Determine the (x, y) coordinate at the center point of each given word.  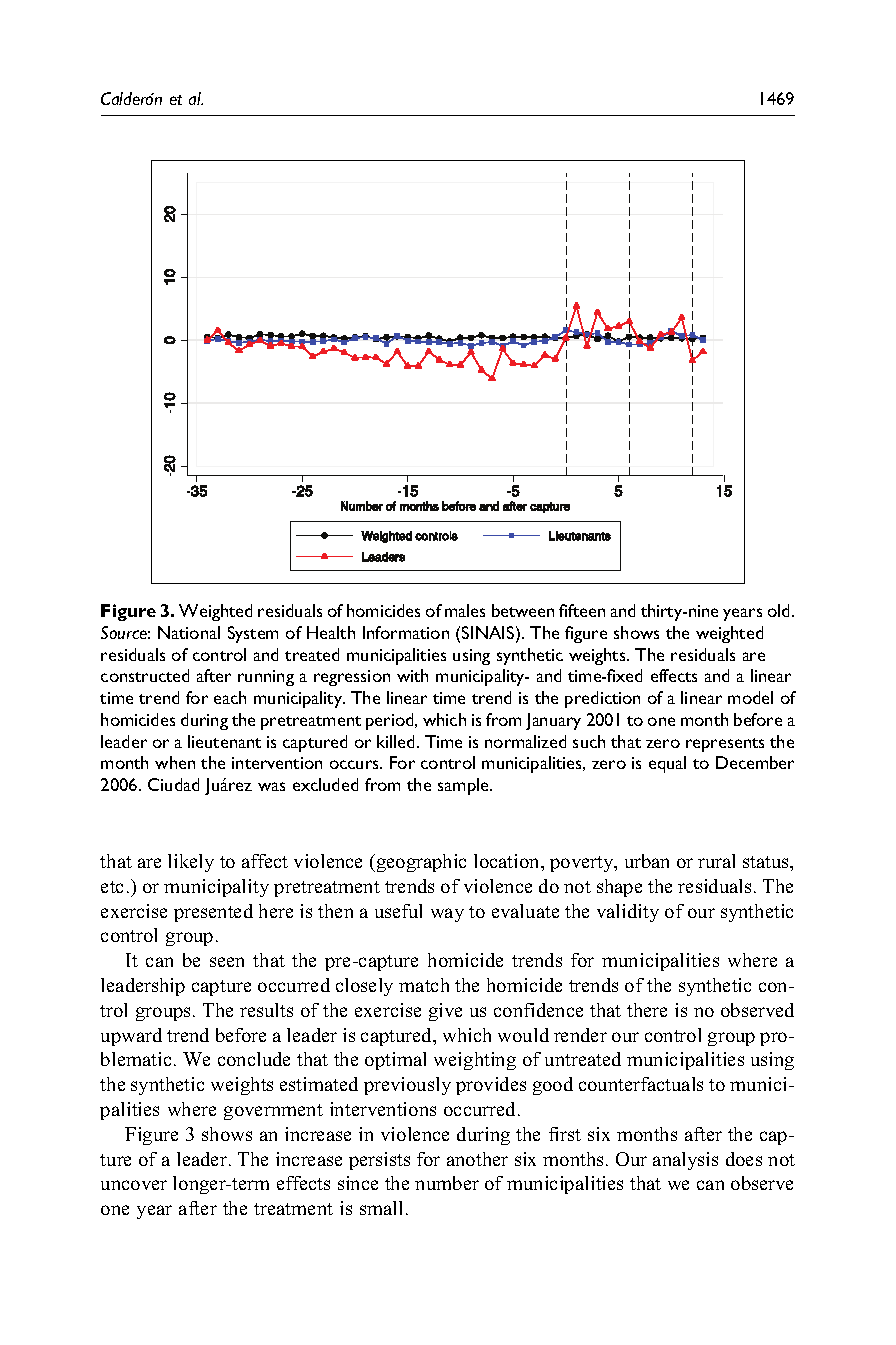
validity (628, 913)
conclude (254, 1059)
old (778, 610)
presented (213, 913)
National (189, 632)
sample (464, 786)
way (447, 915)
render (580, 1035)
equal (667, 764)
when (175, 762)
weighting (475, 1061)
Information (406, 632)
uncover (134, 1185)
